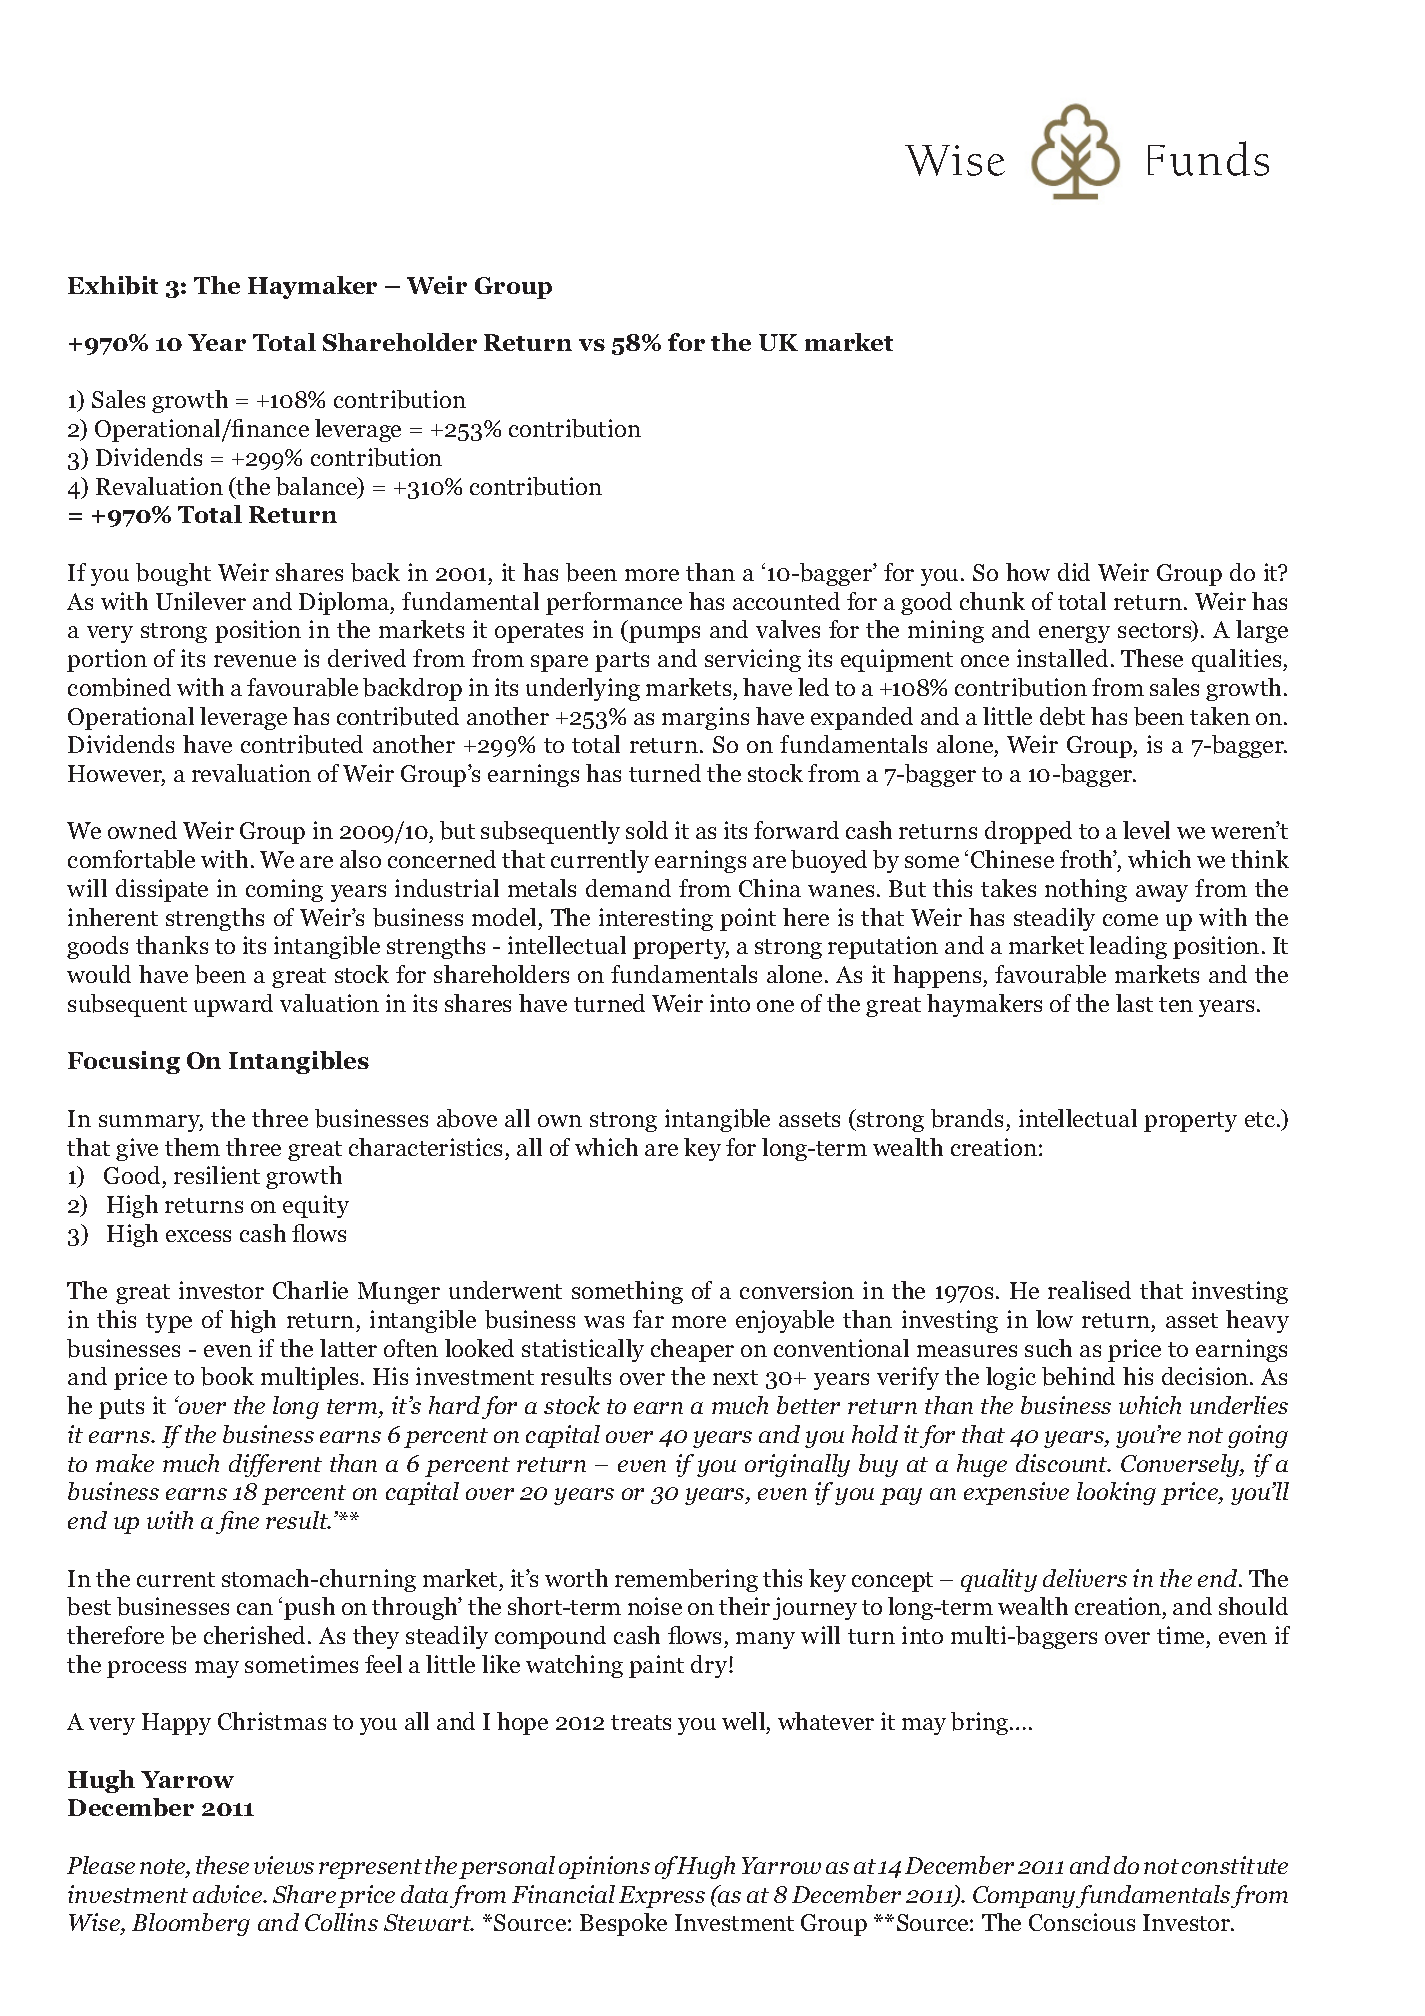  What do you see at coordinates (1134, 1003) in the screenshot?
I see `last` at bounding box center [1134, 1003].
